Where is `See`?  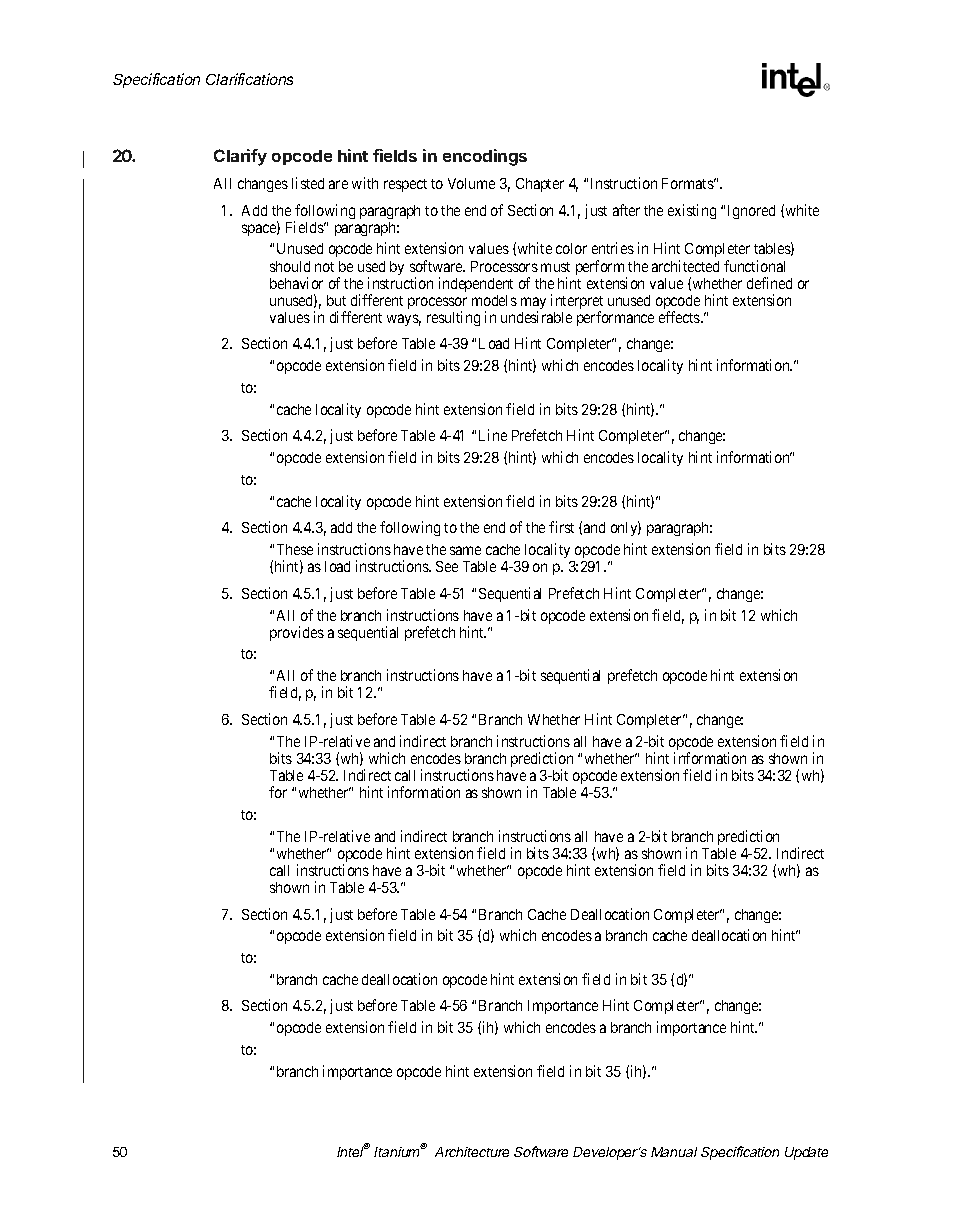
See is located at coordinates (447, 566).
